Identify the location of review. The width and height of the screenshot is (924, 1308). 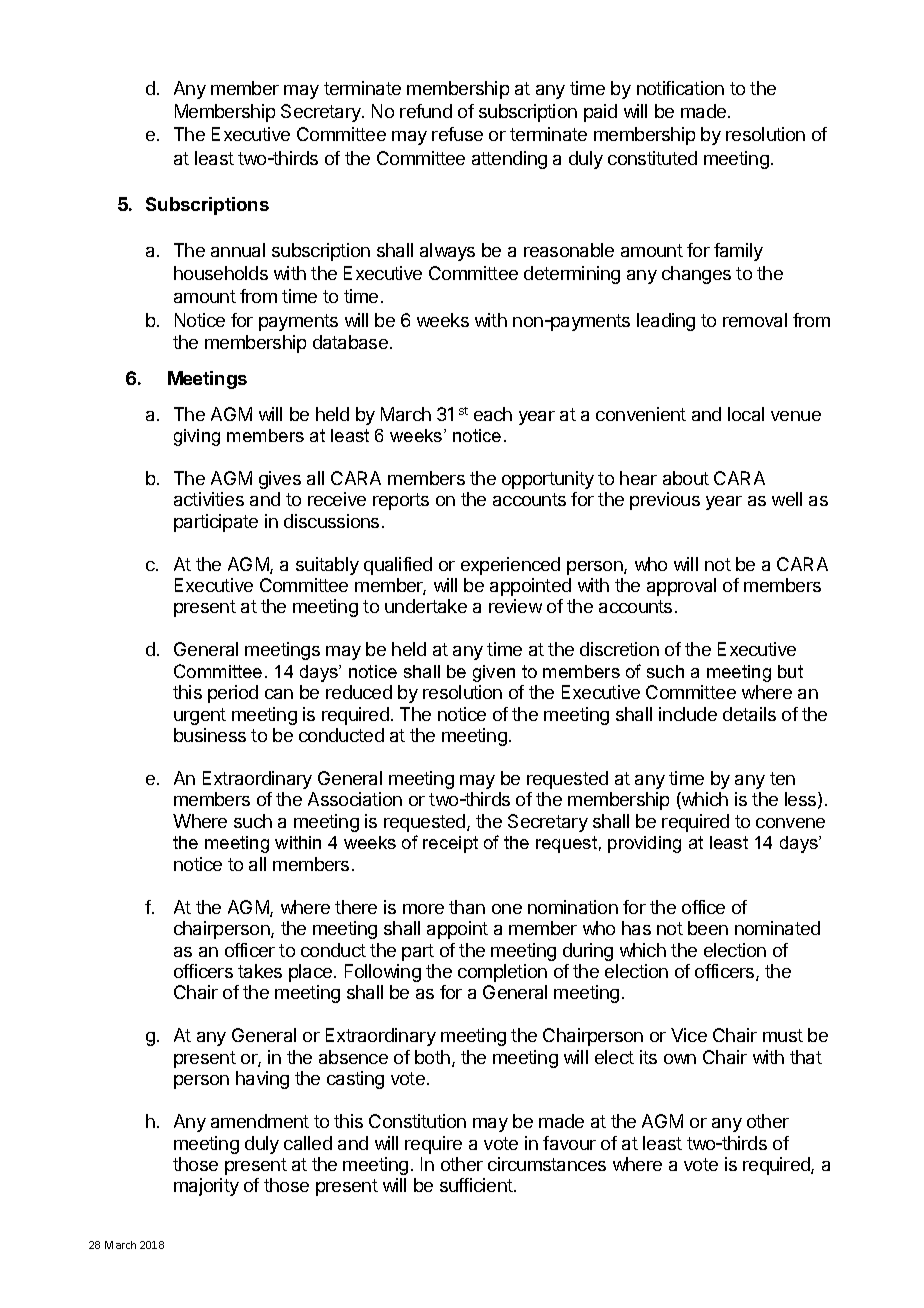
(515, 606).
